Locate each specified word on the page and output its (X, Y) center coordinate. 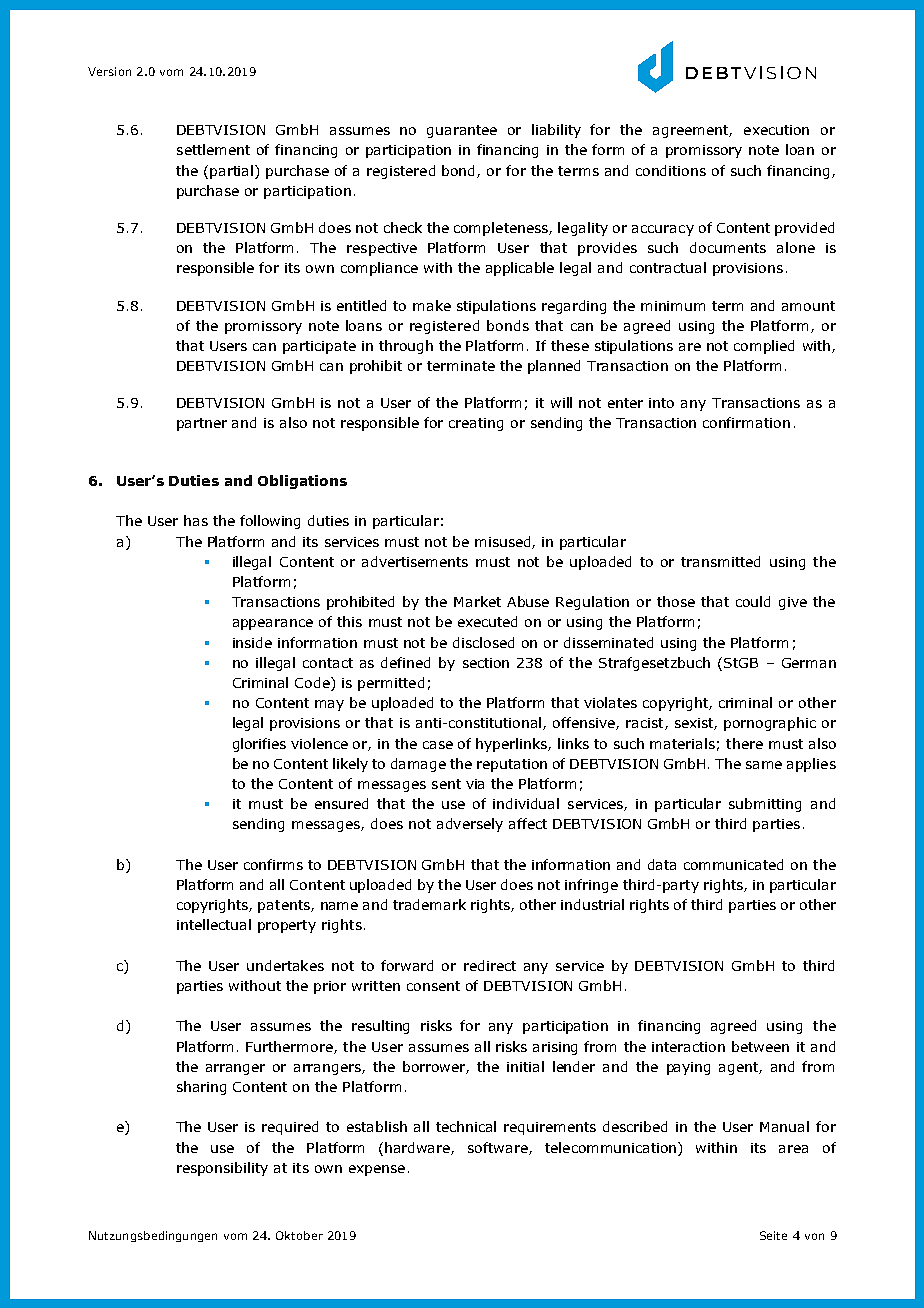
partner (202, 424)
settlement (213, 149)
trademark (429, 904)
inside (252, 642)
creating (476, 424)
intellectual (214, 924)
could (753, 601)
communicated (733, 864)
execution (776, 130)
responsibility (222, 1169)
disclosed (483, 642)
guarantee (462, 131)
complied (764, 347)
